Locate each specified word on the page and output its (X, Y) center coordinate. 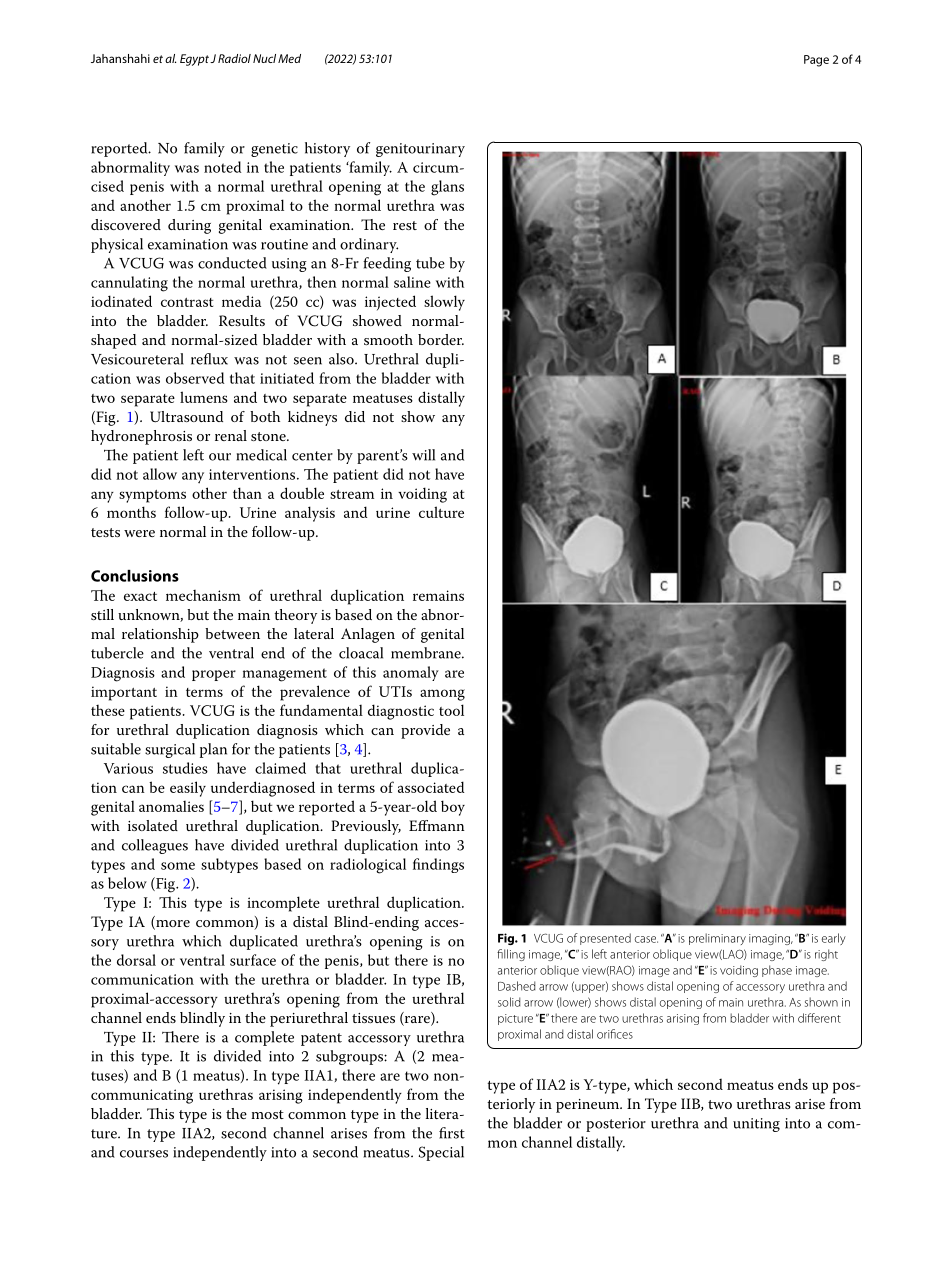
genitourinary (420, 150)
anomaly (411, 673)
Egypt (194, 60)
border (441, 339)
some (178, 866)
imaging (770, 939)
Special (441, 1153)
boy (453, 808)
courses (144, 1154)
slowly (444, 303)
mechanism (203, 595)
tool (451, 710)
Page (816, 61)
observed (195, 378)
